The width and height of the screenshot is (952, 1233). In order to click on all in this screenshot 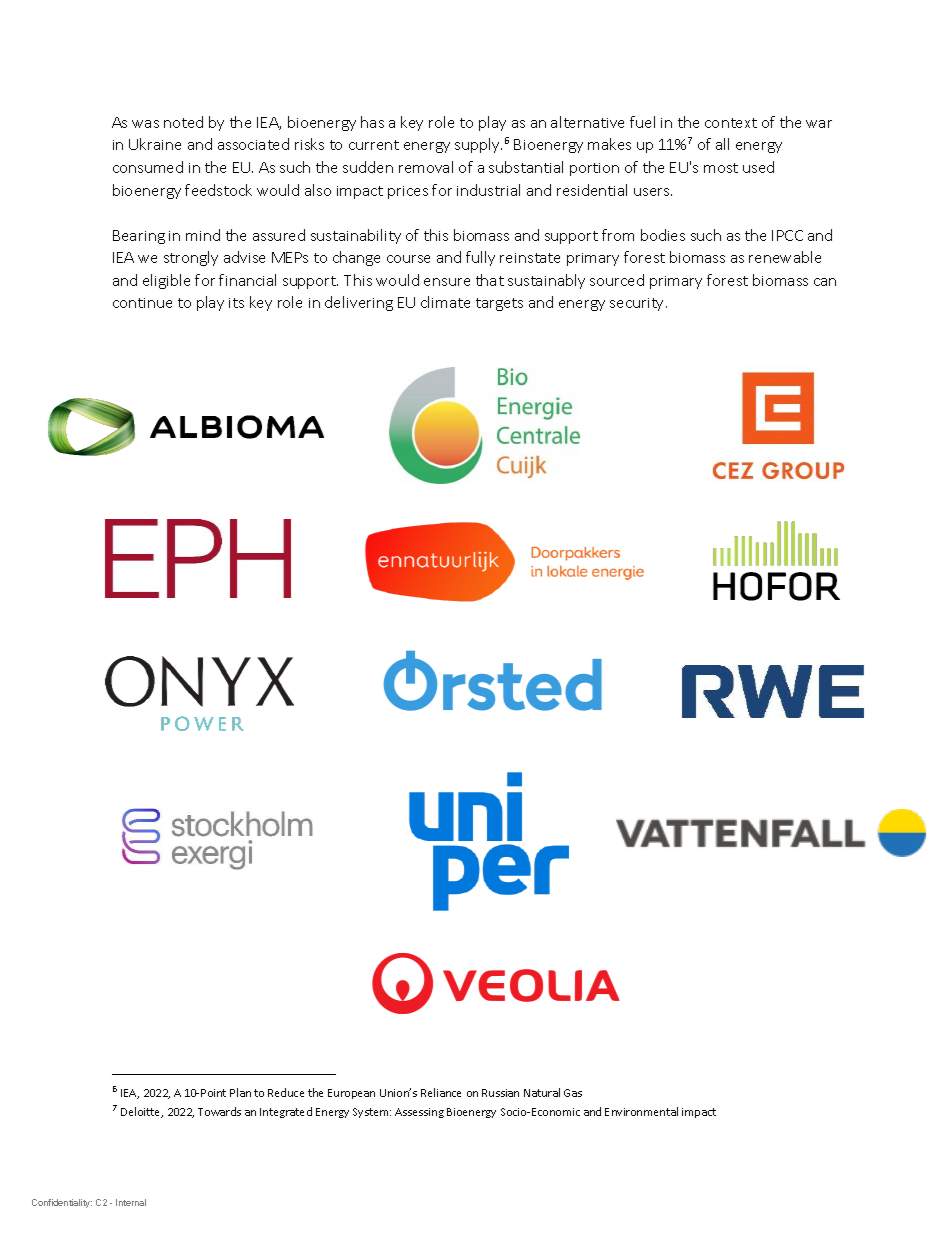, I will do `click(722, 144)`.
